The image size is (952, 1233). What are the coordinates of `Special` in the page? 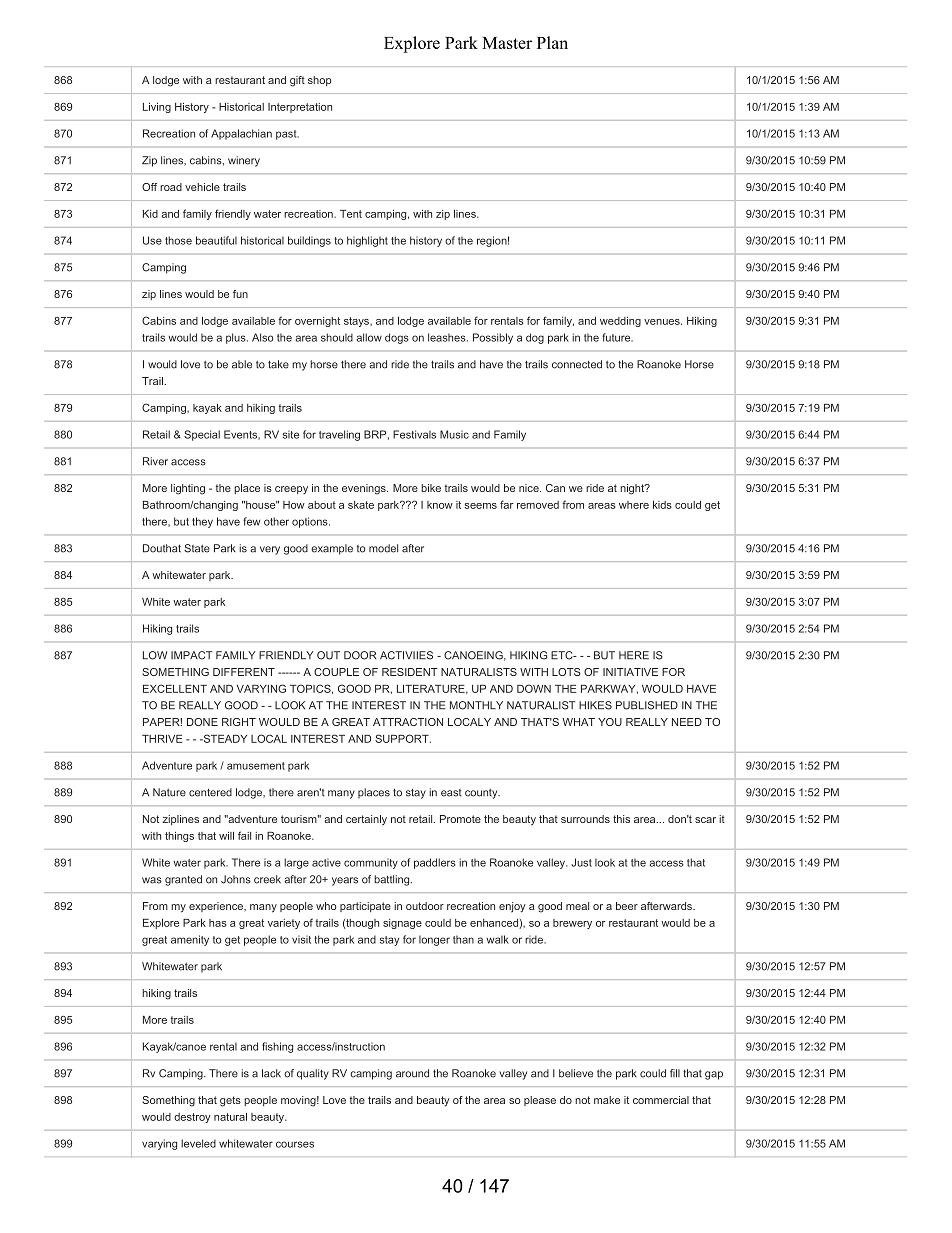 It's located at (202, 435).
